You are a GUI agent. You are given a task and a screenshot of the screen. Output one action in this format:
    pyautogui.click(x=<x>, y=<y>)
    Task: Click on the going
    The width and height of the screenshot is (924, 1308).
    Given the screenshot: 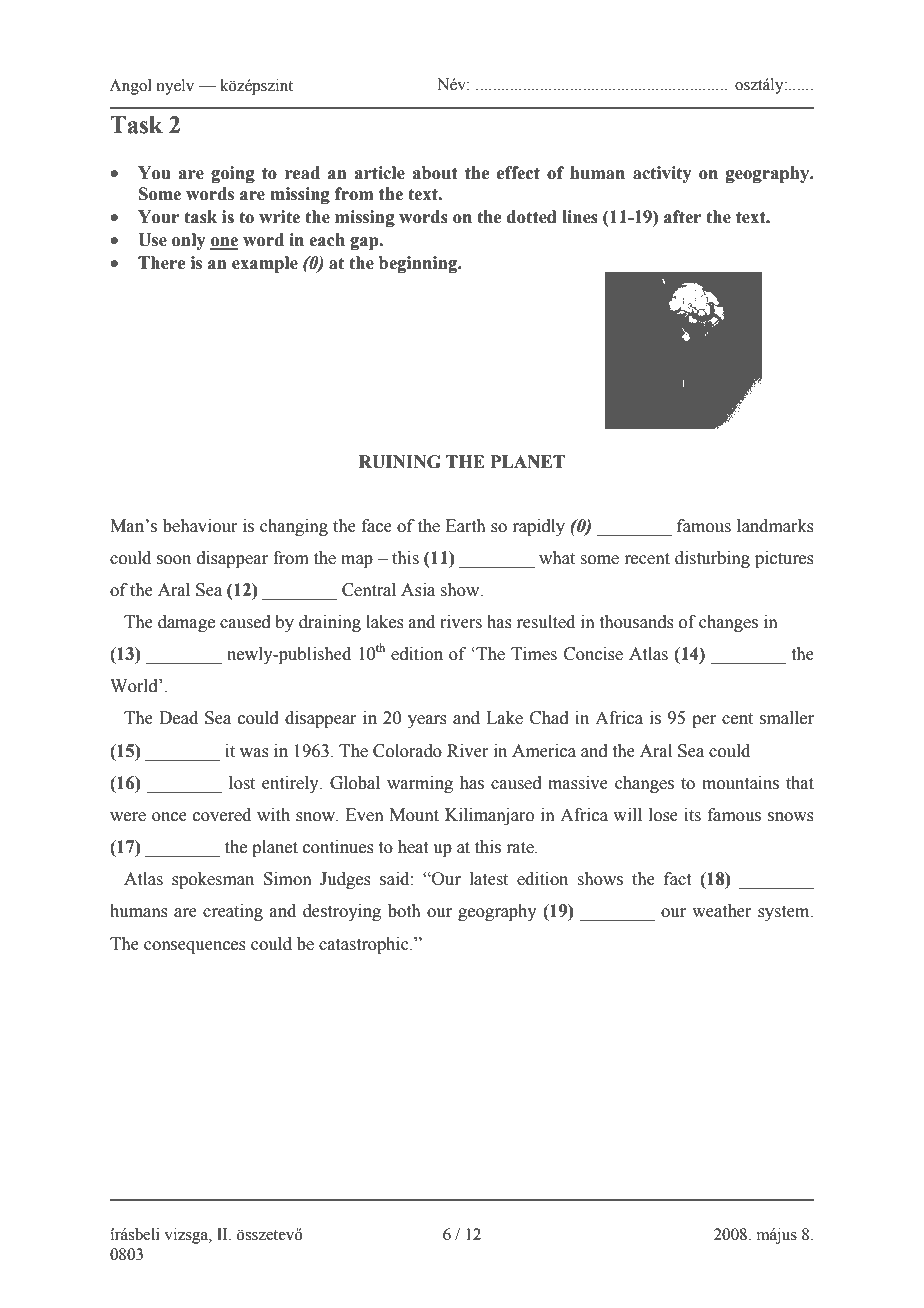 What is the action you would take?
    pyautogui.click(x=233, y=174)
